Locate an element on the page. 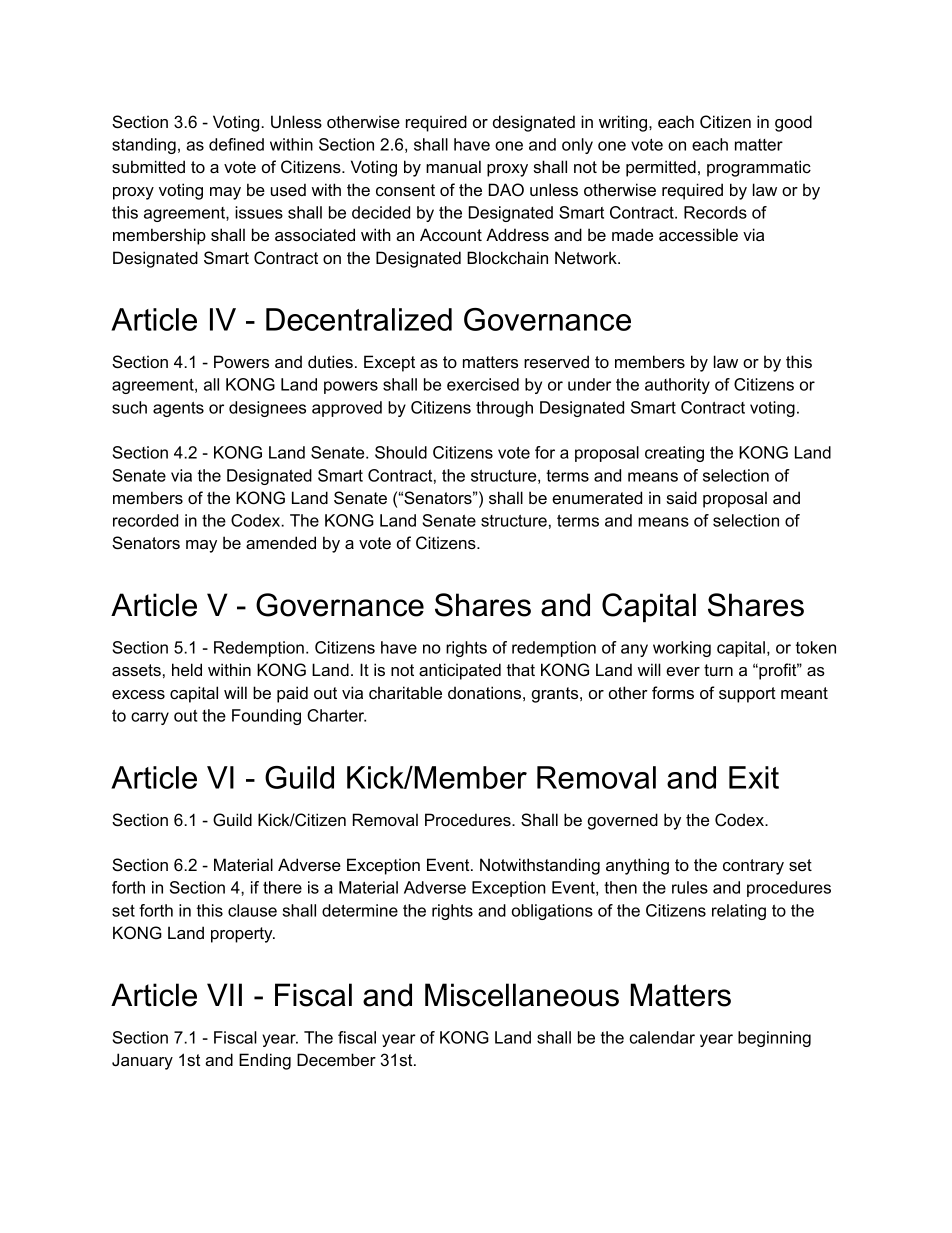 The image size is (952, 1233). VII is located at coordinates (224, 994).
